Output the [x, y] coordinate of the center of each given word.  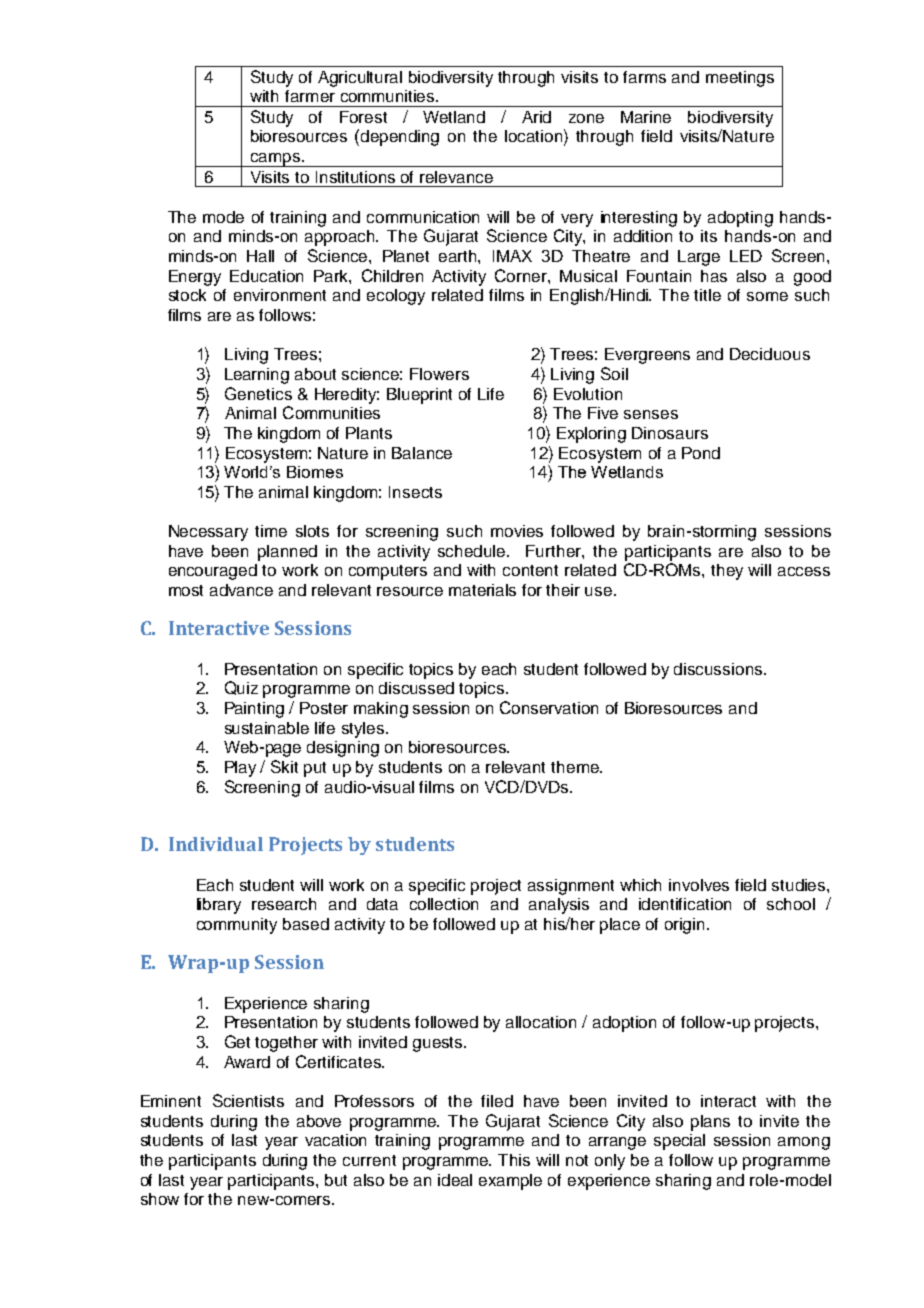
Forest [363, 117]
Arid [536, 117]
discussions [719, 669]
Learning [257, 376]
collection [444, 904]
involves [699, 885]
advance [241, 590]
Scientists [248, 1100]
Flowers [439, 374]
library [219, 906]
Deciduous [770, 354]
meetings [740, 79]
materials [482, 590]
